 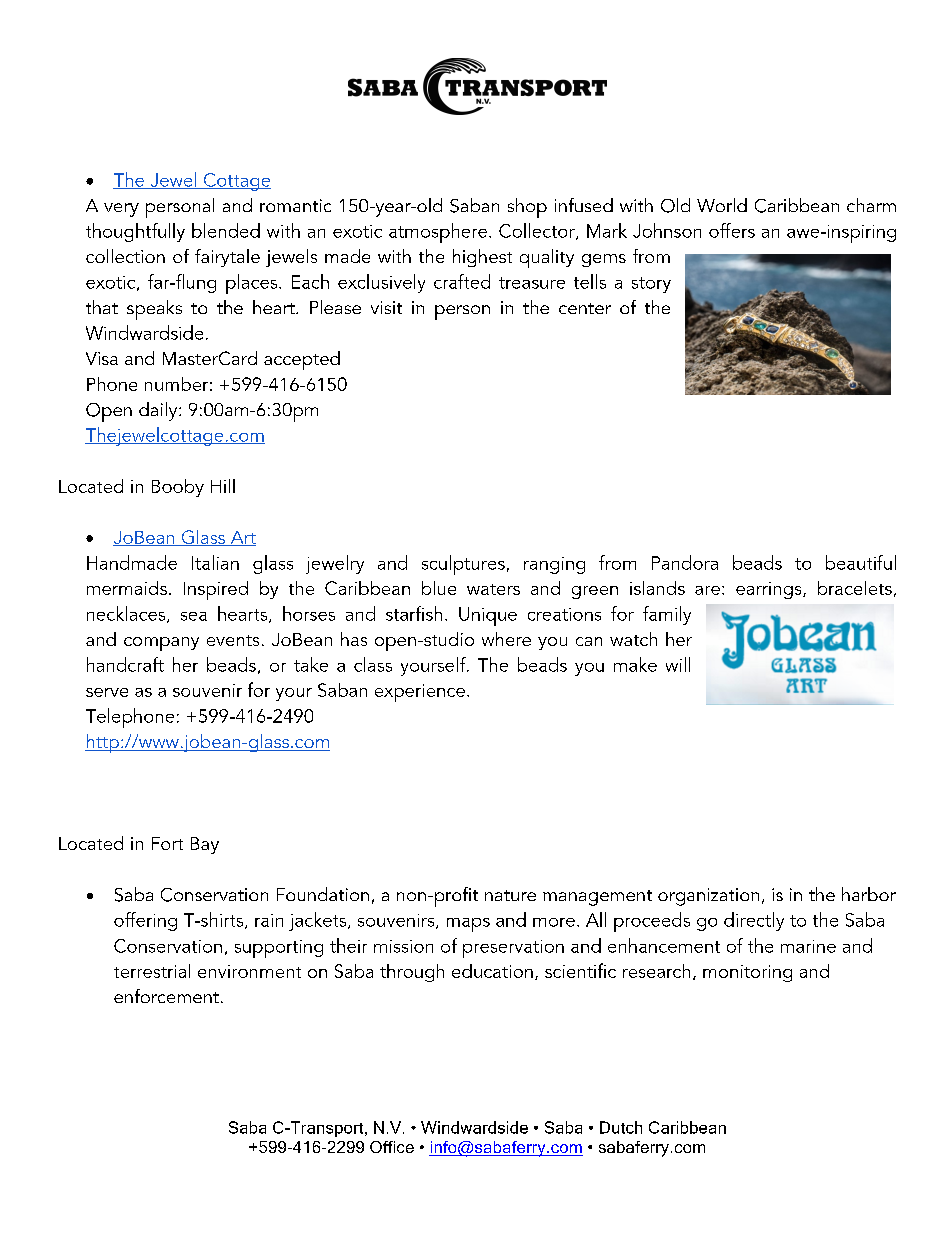 I want to click on Booby, so click(x=178, y=488).
